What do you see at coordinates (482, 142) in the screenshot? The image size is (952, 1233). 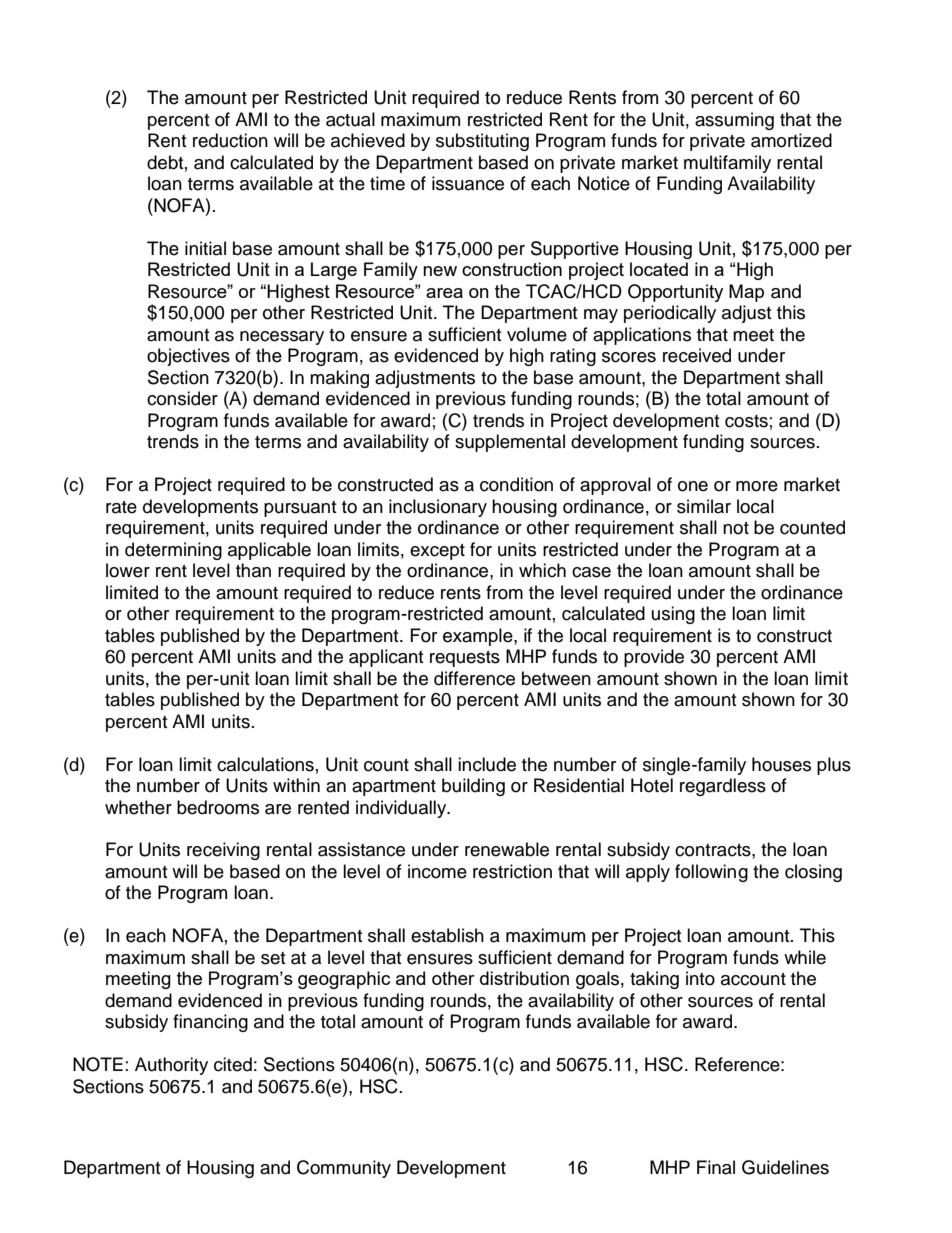 I see `substituting` at bounding box center [482, 142].
